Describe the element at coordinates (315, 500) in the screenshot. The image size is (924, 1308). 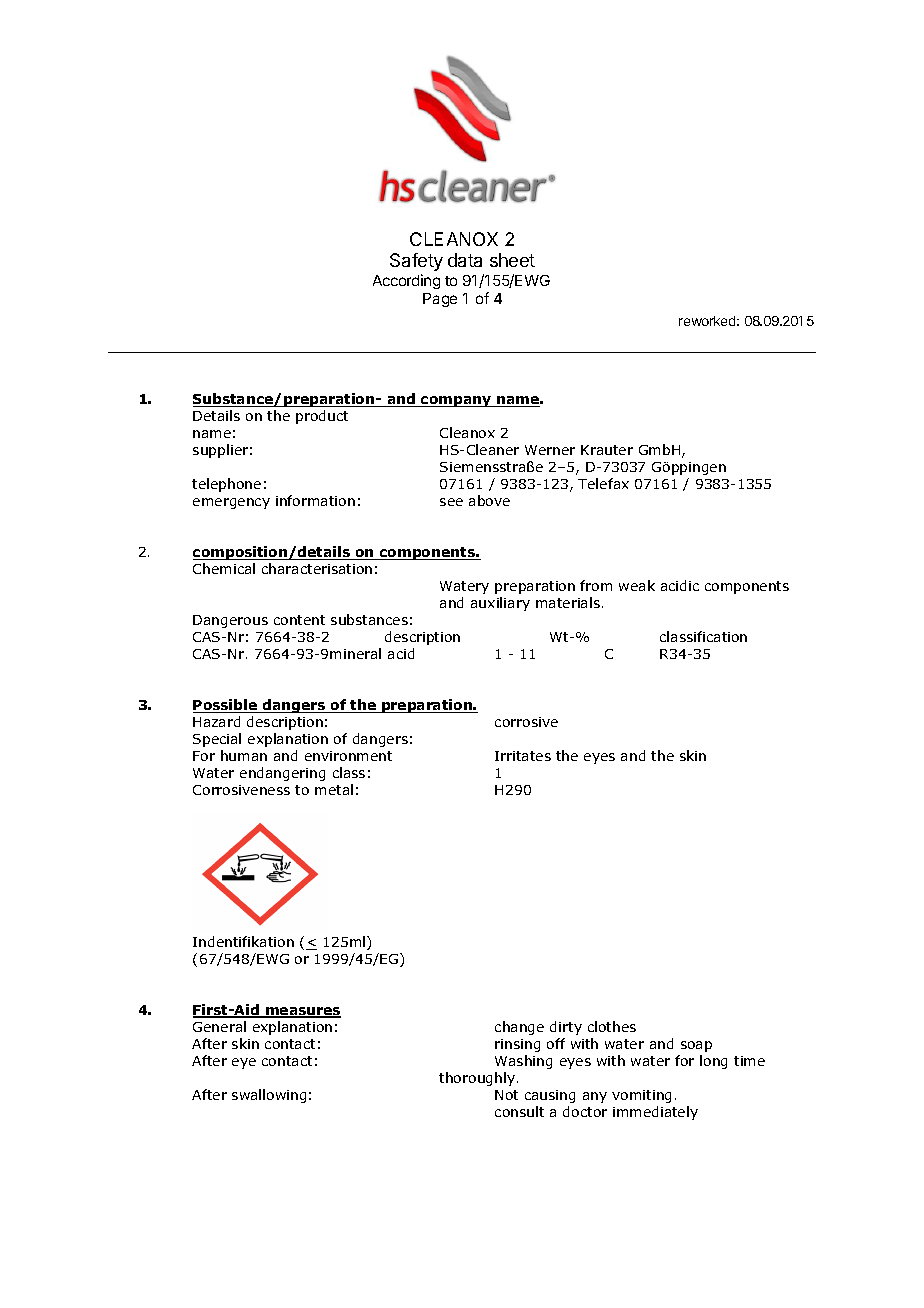
I see `information` at that location.
